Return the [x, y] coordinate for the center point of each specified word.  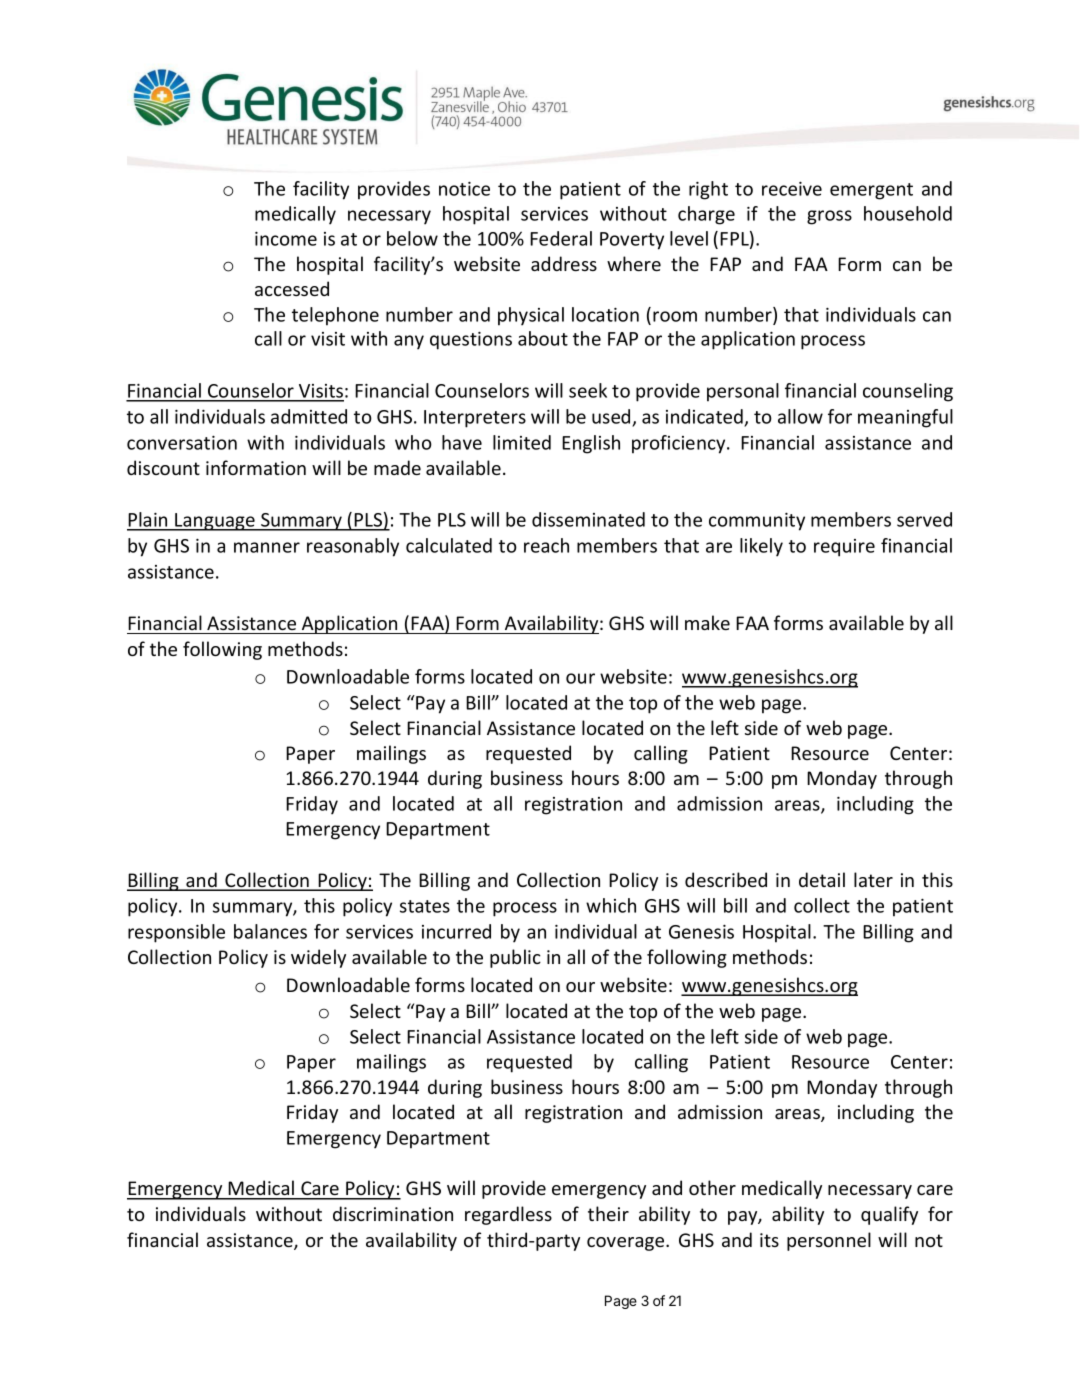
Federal [561, 238]
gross [829, 217]
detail [822, 879]
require [844, 548]
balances [270, 931]
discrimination [393, 1213]
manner [267, 547]
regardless [508, 1215]
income [286, 239]
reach [546, 545]
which [611, 905]
